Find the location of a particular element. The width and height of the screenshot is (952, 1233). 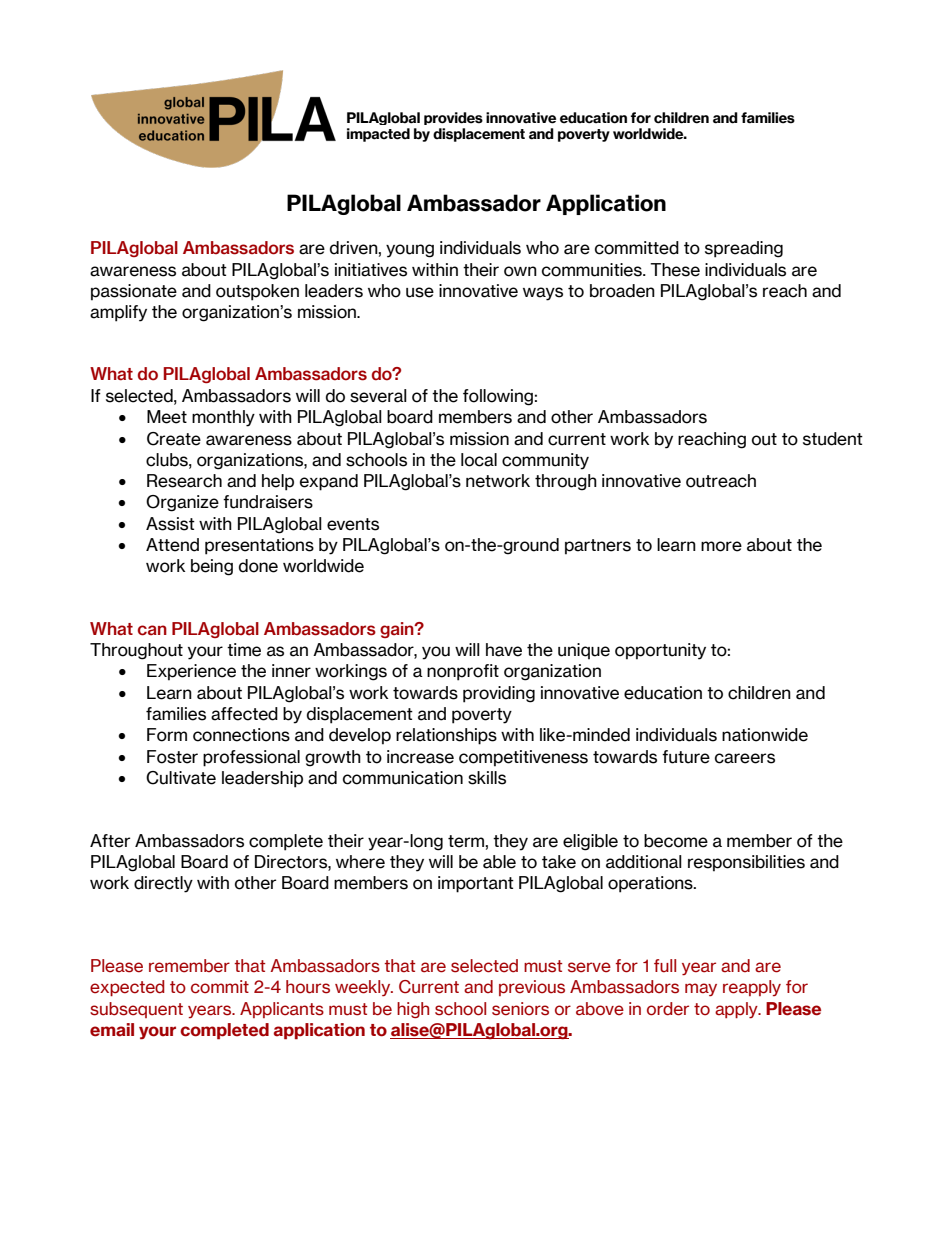

Meet is located at coordinates (167, 417).
